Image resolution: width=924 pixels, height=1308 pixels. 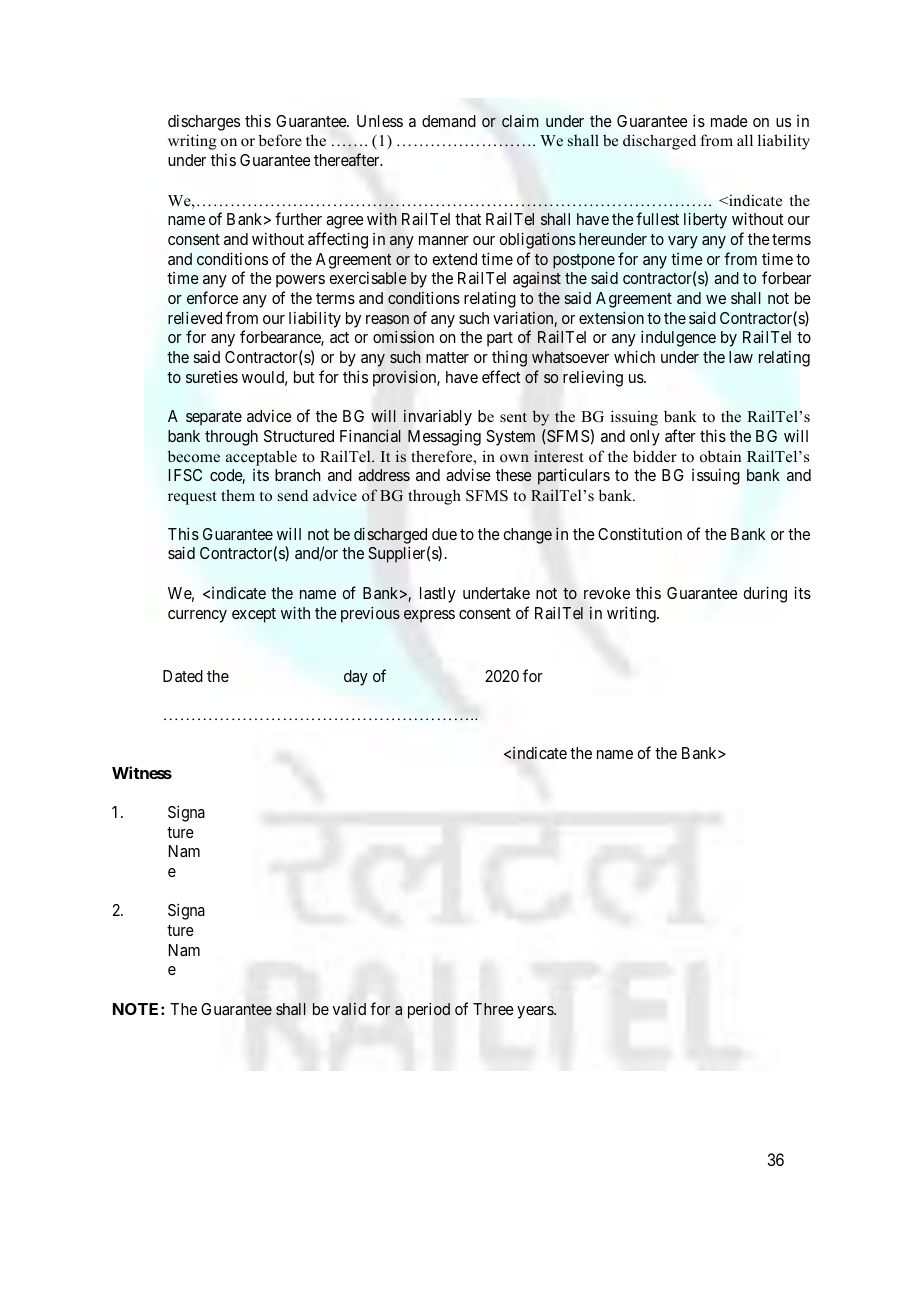 I want to click on enforce, so click(x=212, y=297).
